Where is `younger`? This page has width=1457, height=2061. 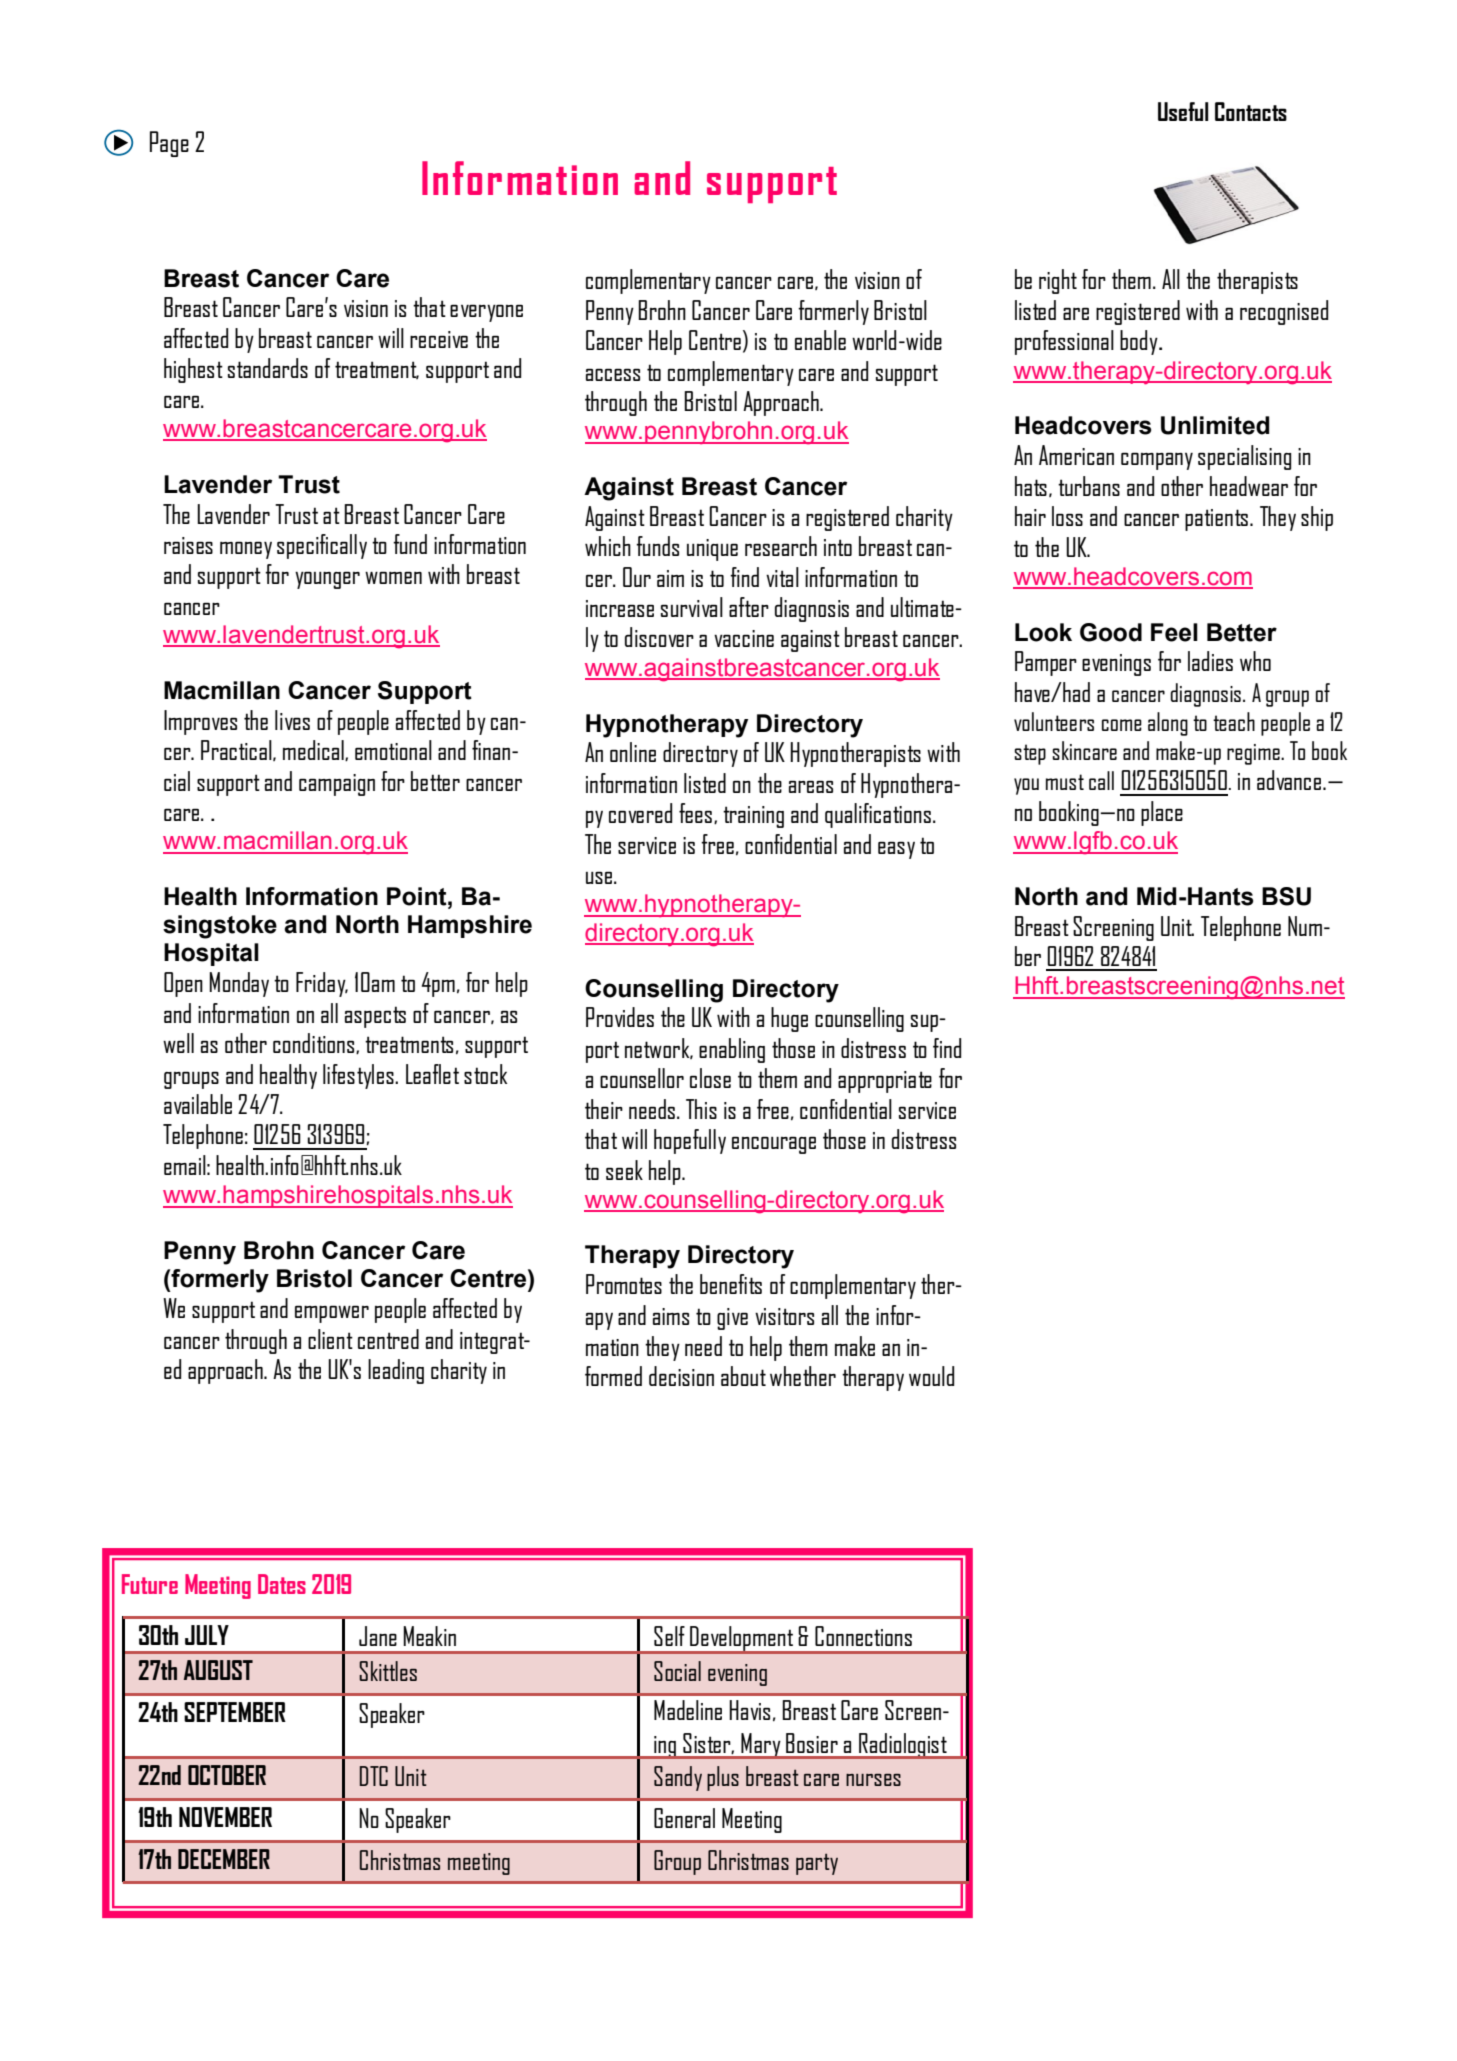 younger is located at coordinates (327, 580).
